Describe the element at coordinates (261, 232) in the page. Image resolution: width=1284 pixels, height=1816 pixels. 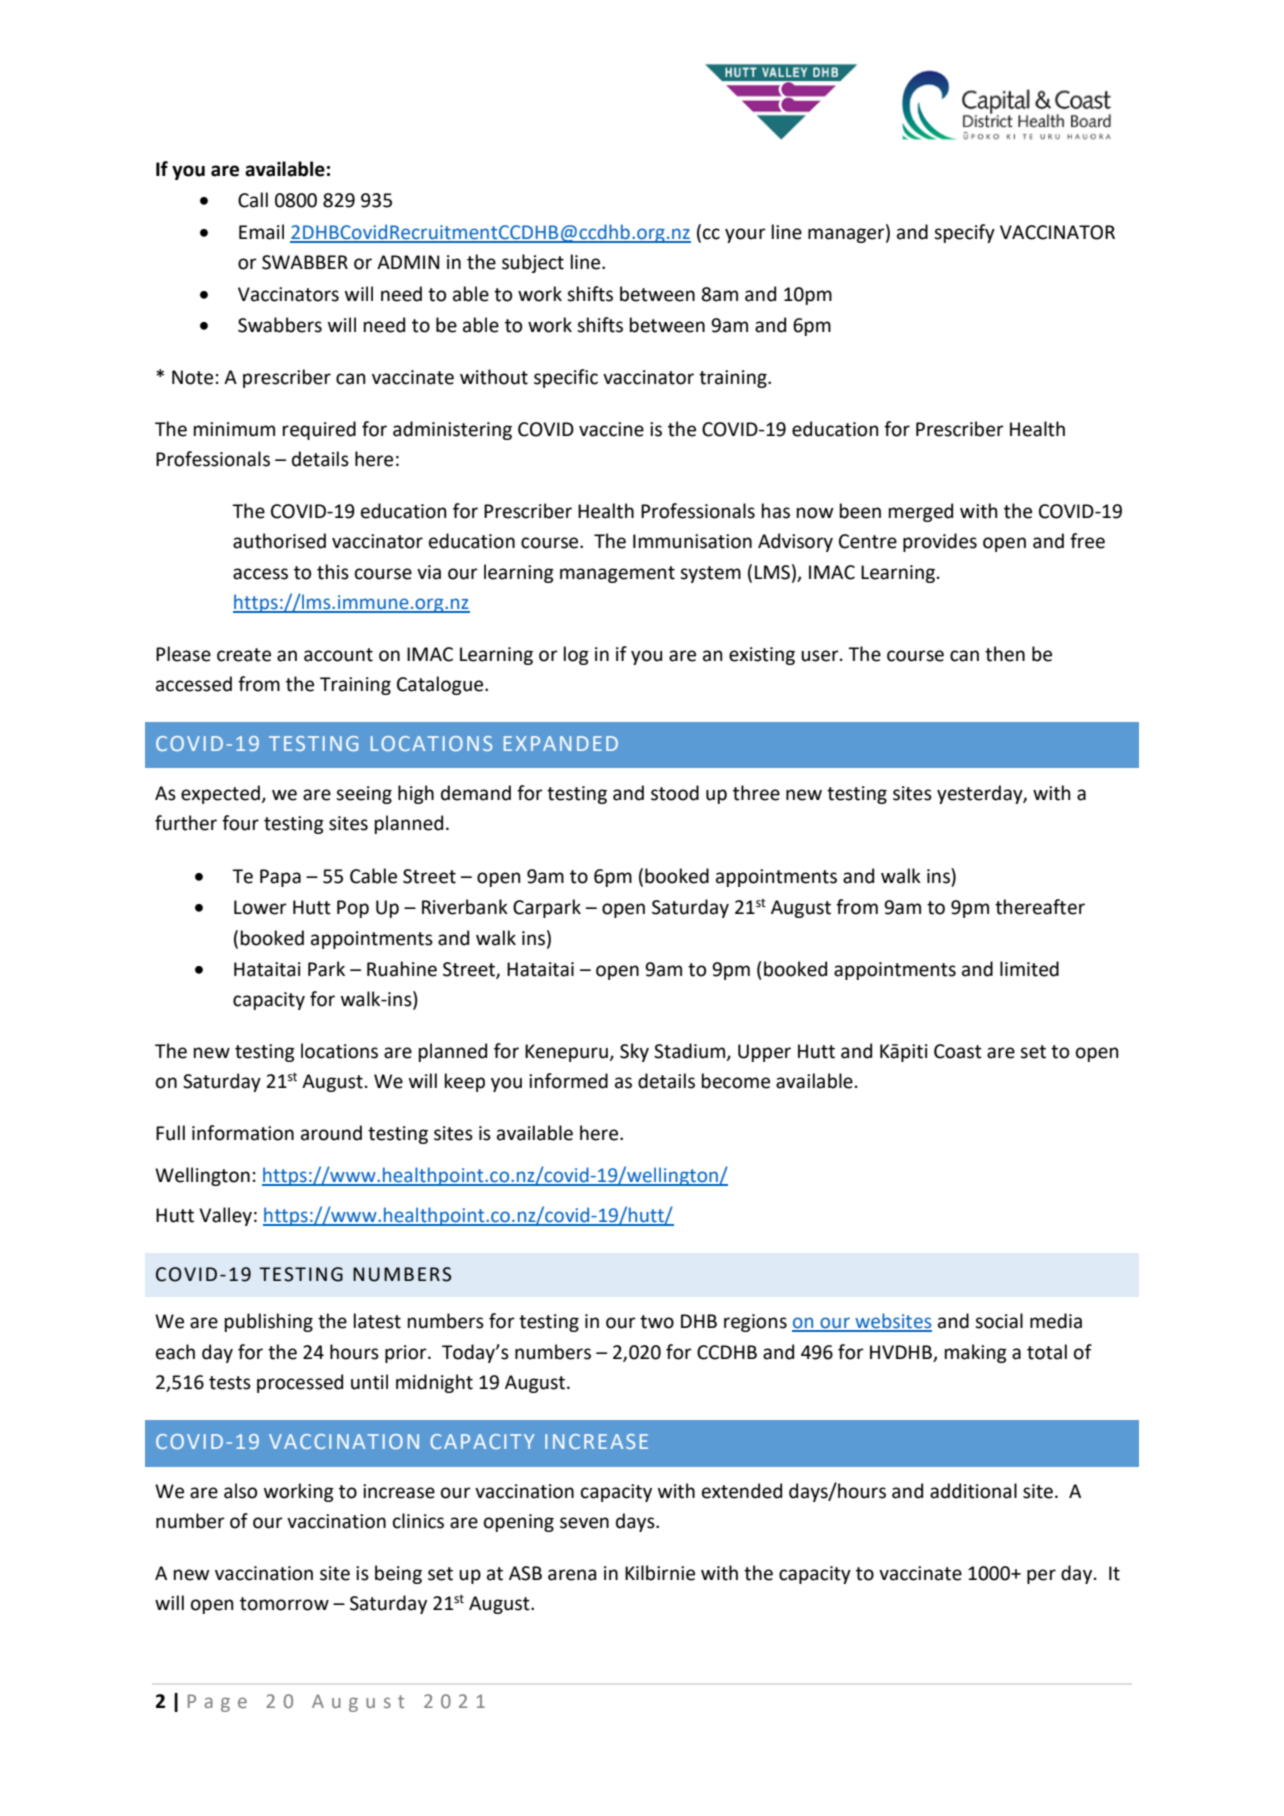
I see `Email` at that location.
